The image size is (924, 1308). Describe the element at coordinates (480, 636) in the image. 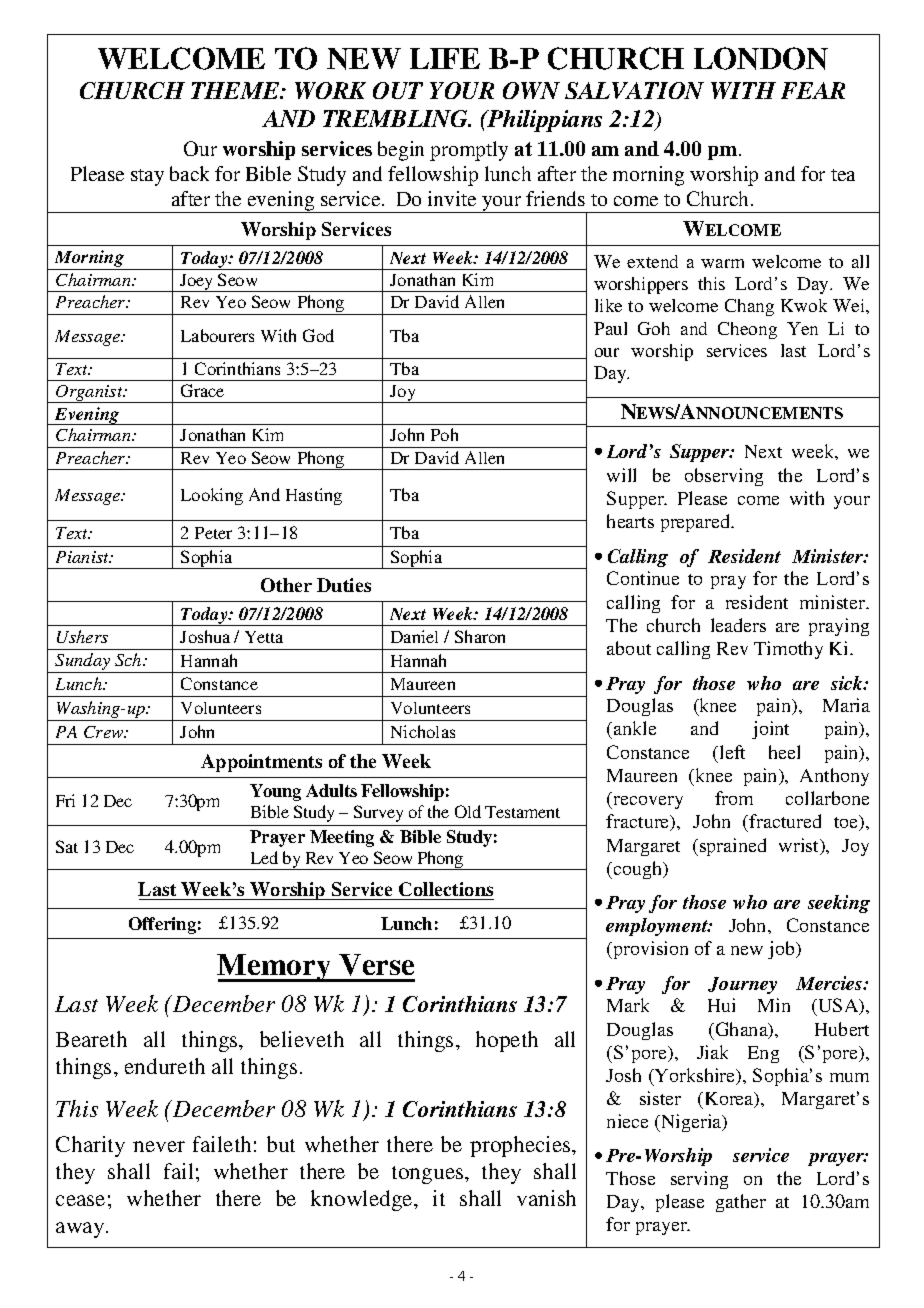

I see `Sharon` at that location.
